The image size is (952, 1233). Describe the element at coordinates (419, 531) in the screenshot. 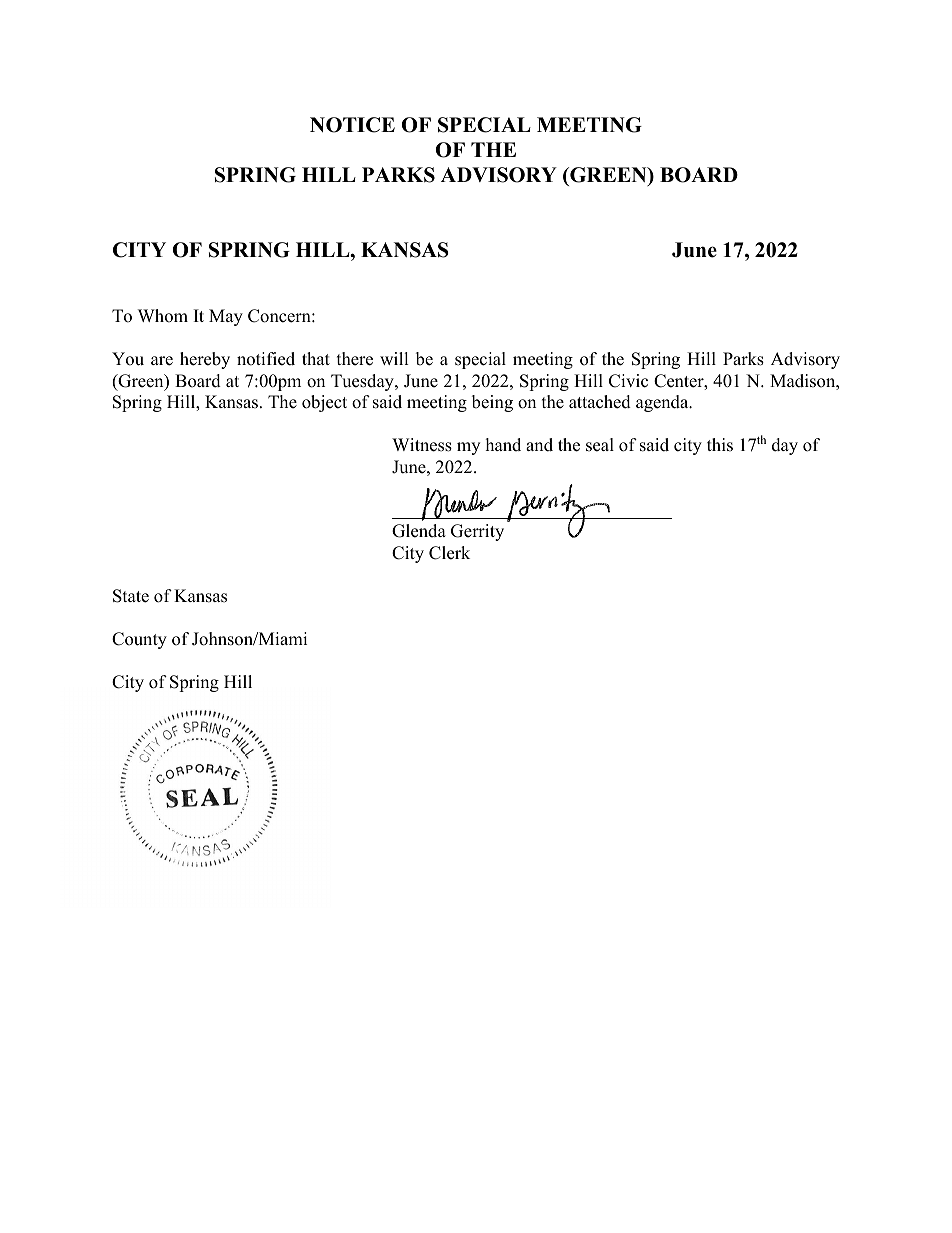

I see `Glenda` at that location.
